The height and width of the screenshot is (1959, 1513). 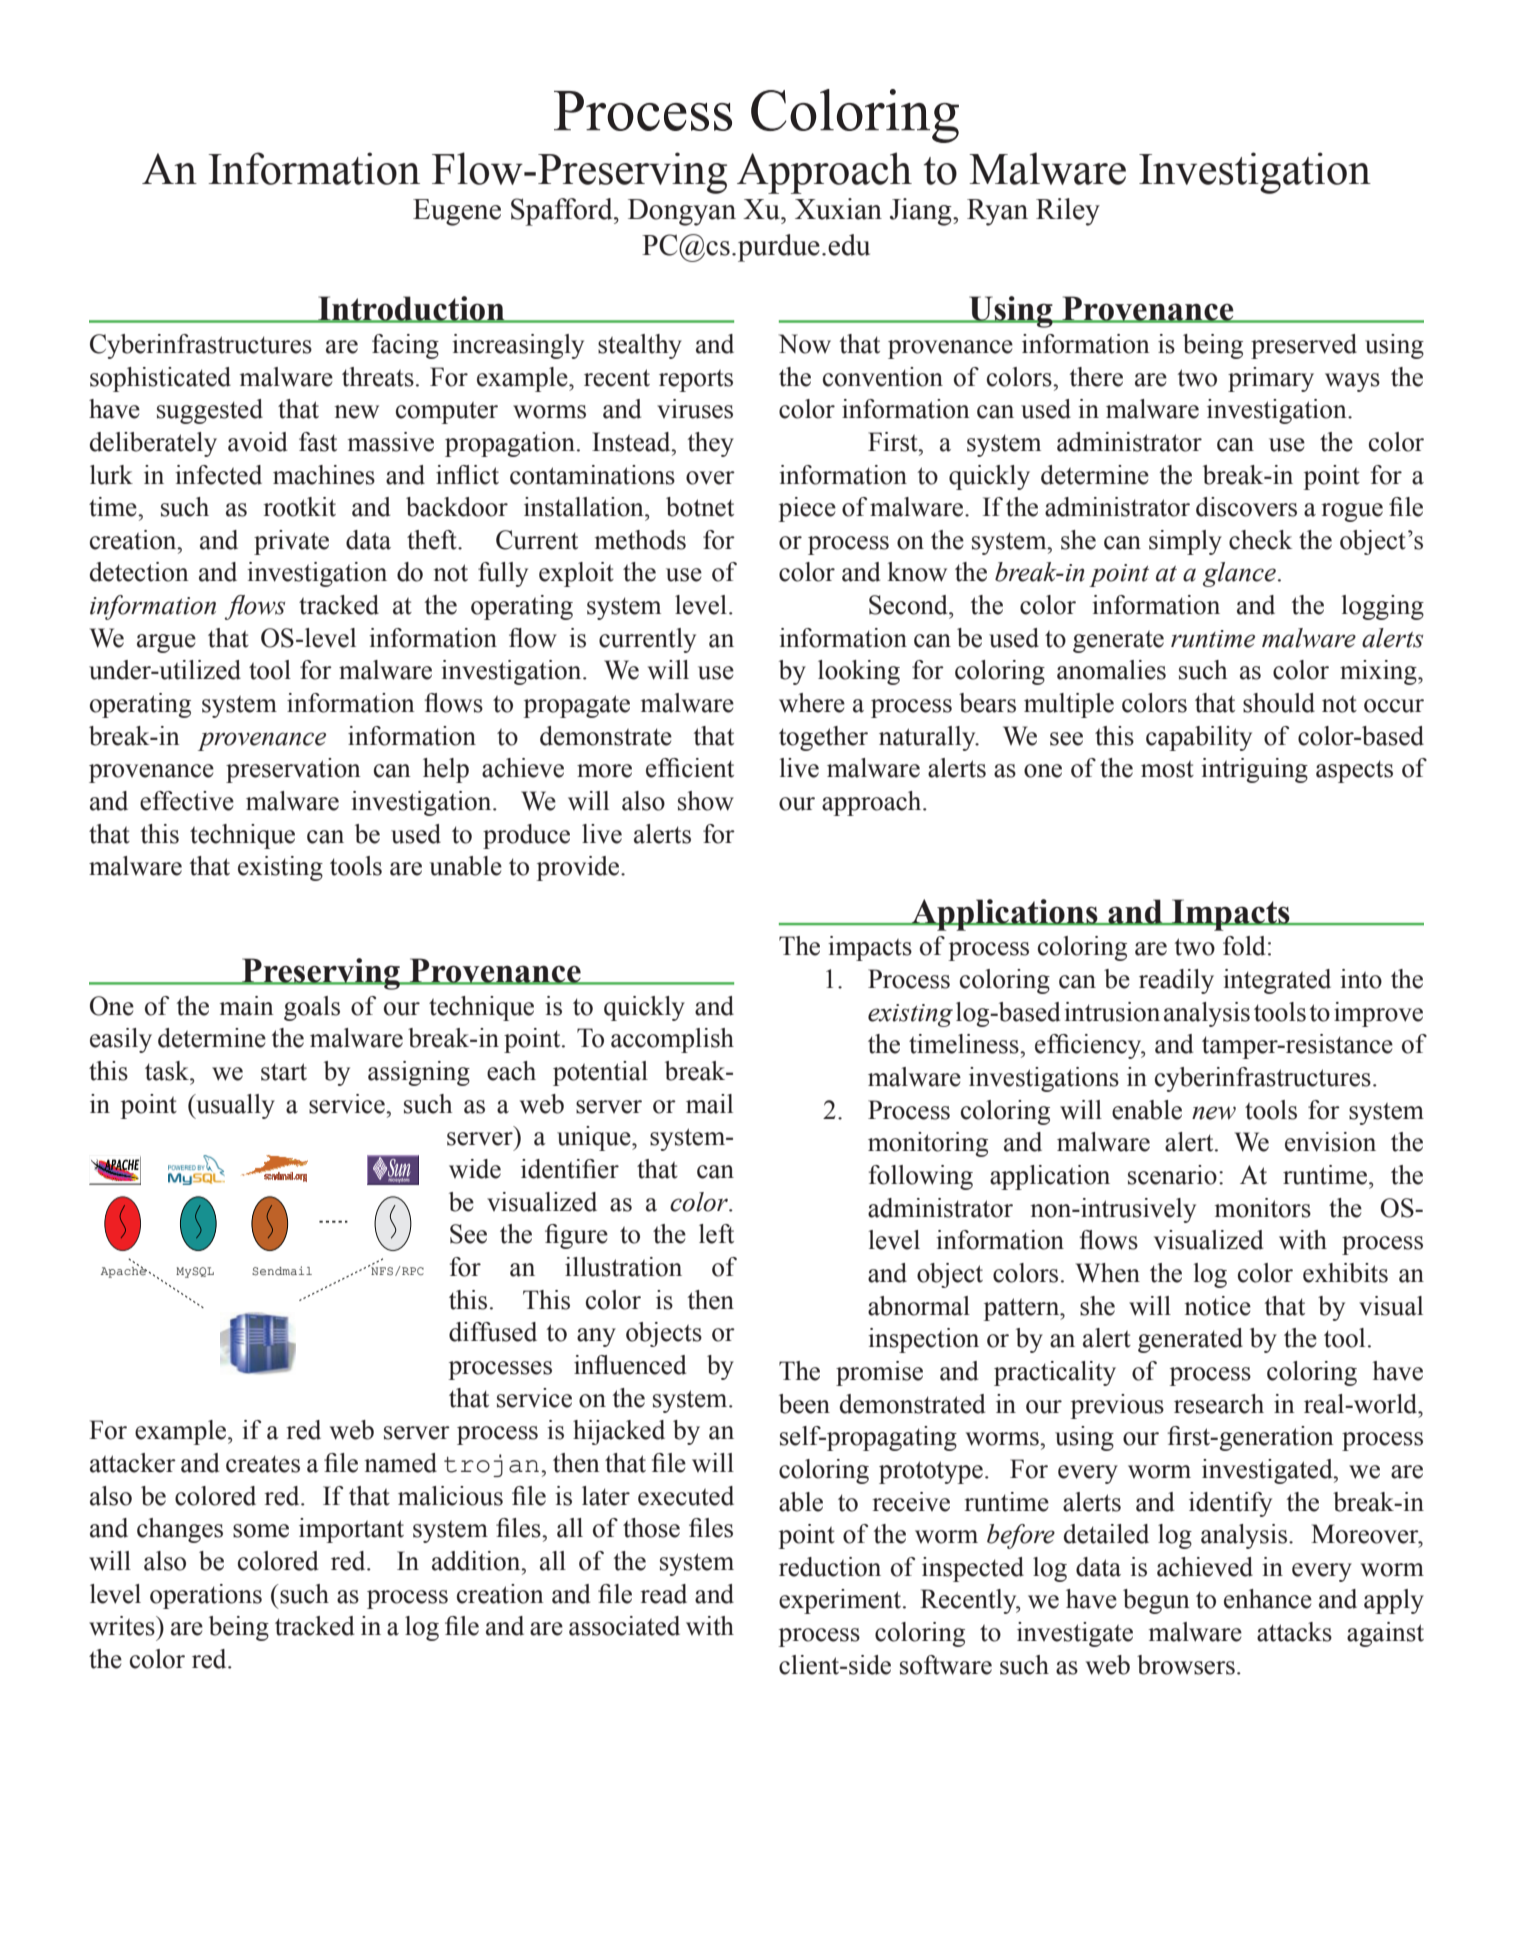 What do you see at coordinates (1172, 1175) in the screenshot?
I see `scenario` at bounding box center [1172, 1175].
